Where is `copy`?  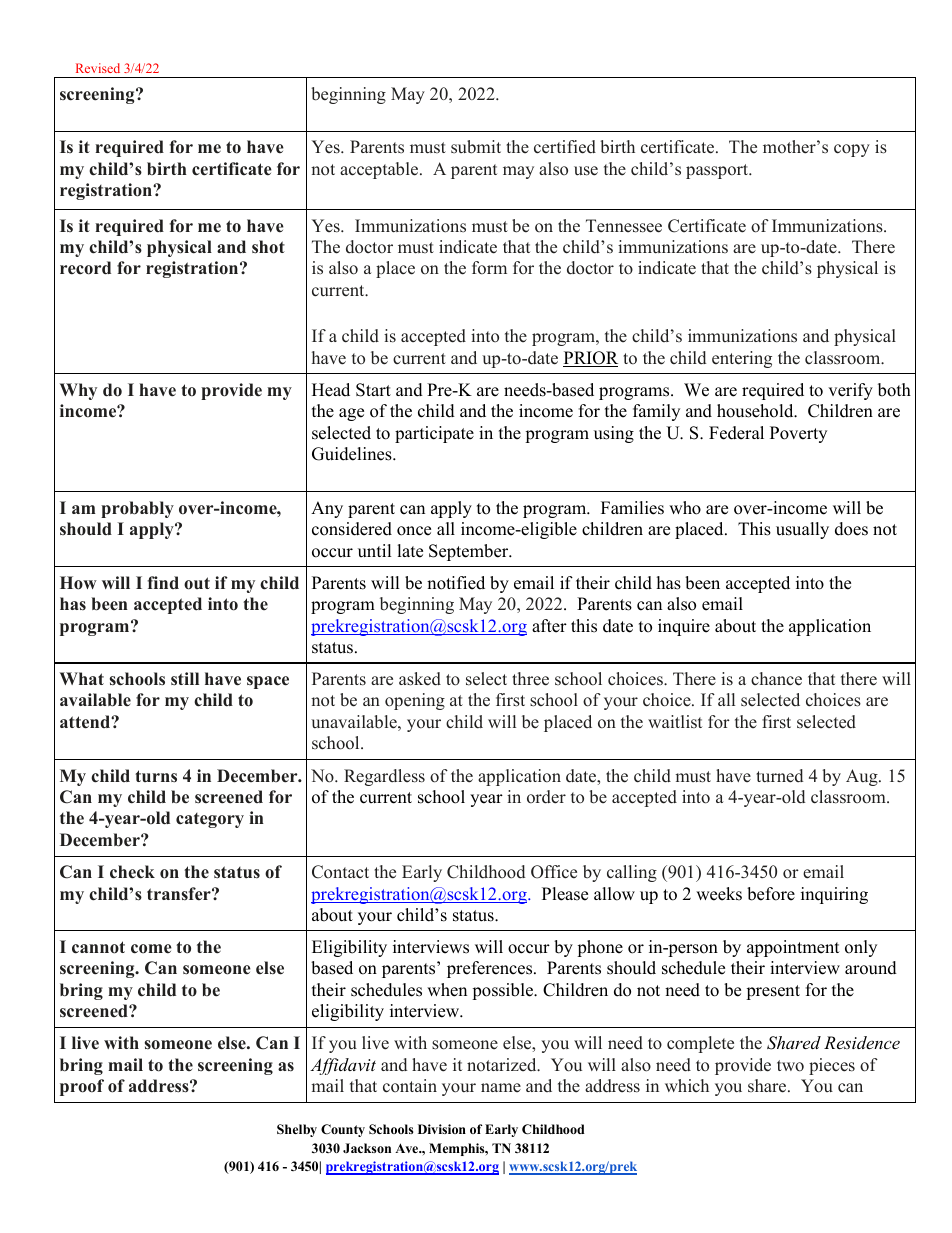
copy is located at coordinates (852, 150).
